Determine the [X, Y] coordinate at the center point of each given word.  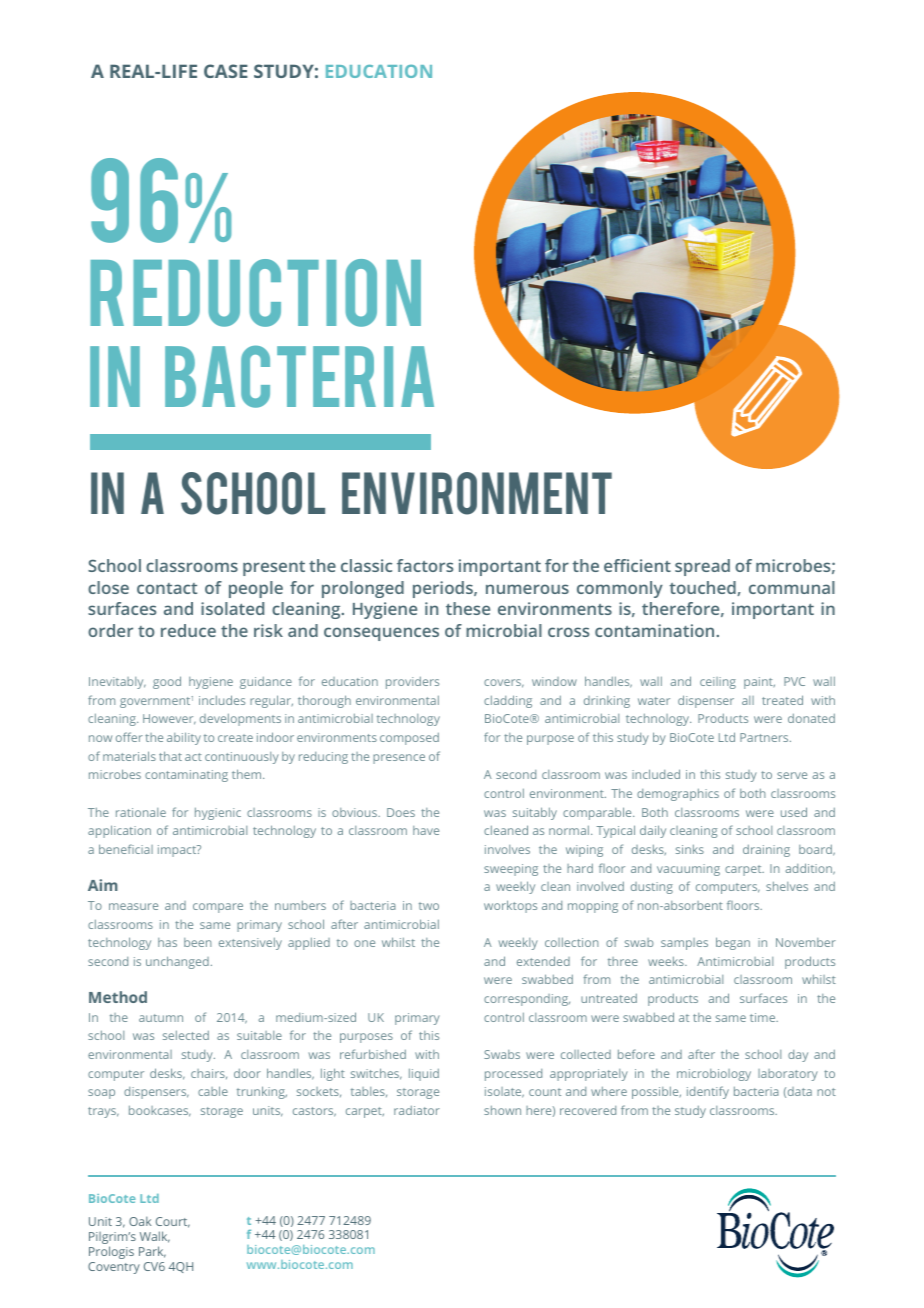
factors [425, 565]
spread [702, 567]
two [429, 906]
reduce [188, 630]
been [198, 942]
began [733, 943]
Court [173, 1222]
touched [703, 588]
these [468, 608]
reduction [255, 293]
